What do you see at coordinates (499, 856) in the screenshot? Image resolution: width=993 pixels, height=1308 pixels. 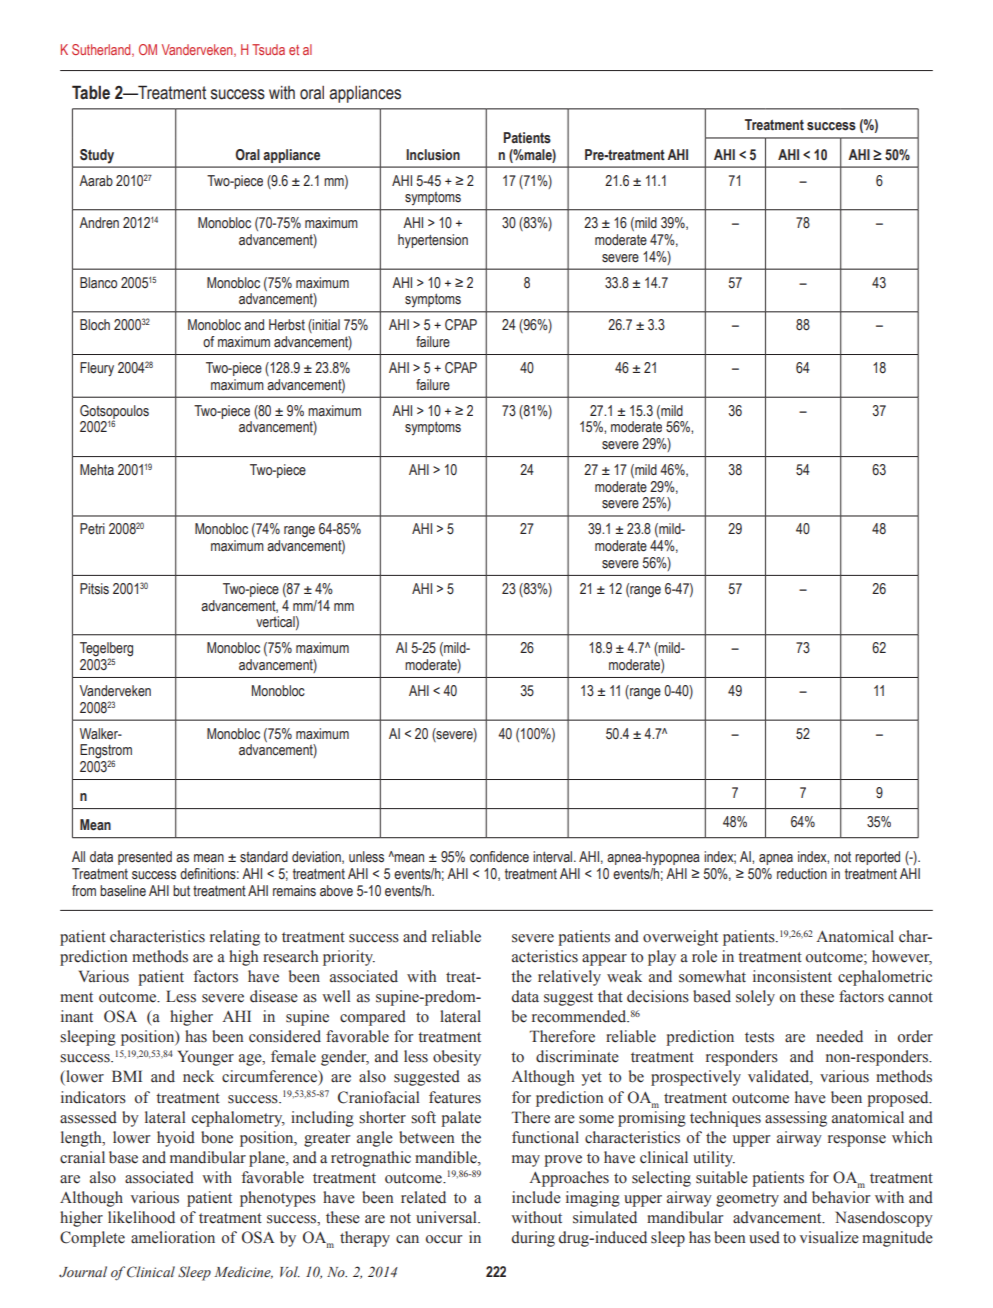 I see `confidence` at bounding box center [499, 856].
